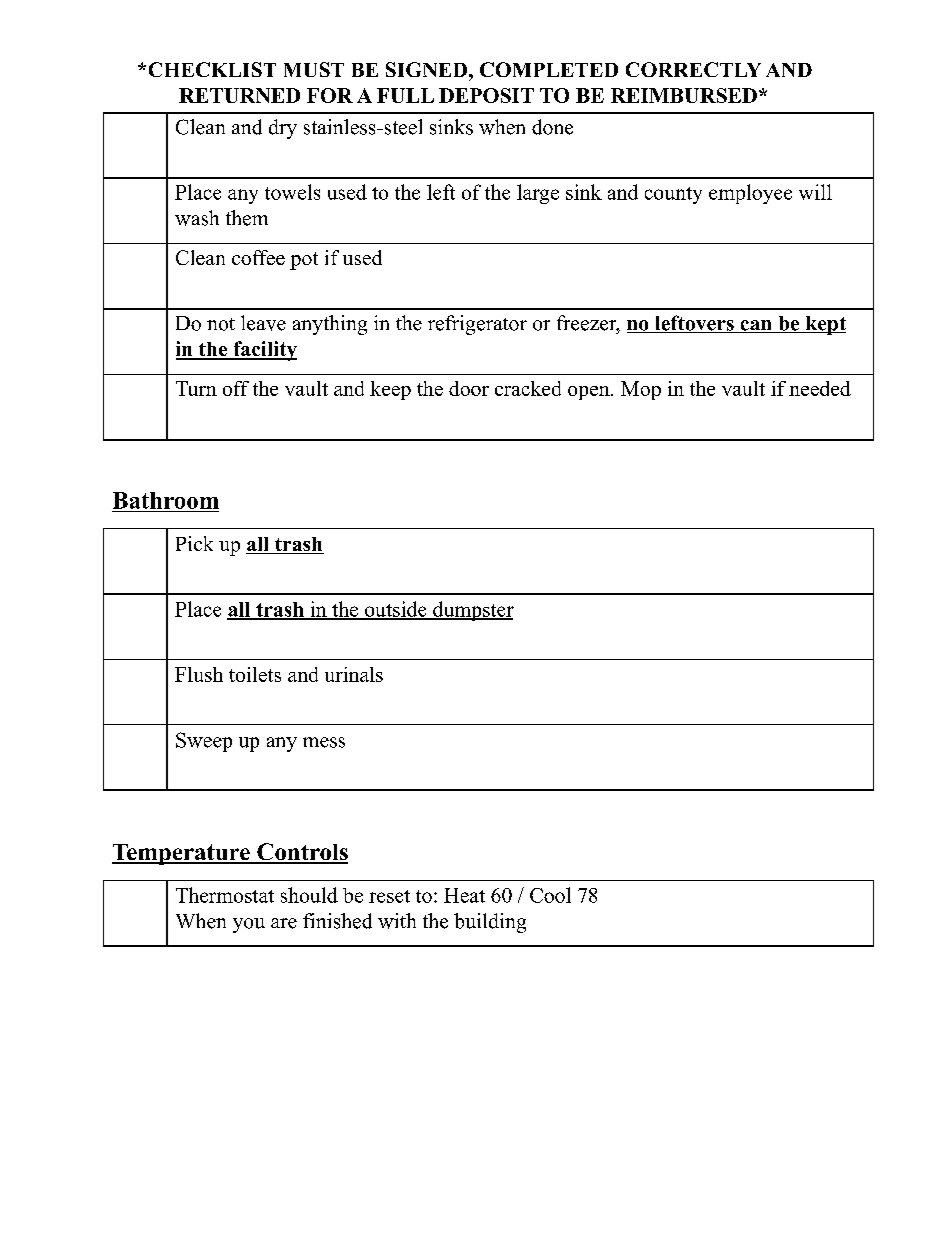  What do you see at coordinates (166, 500) in the screenshot?
I see `Bathroom` at bounding box center [166, 500].
